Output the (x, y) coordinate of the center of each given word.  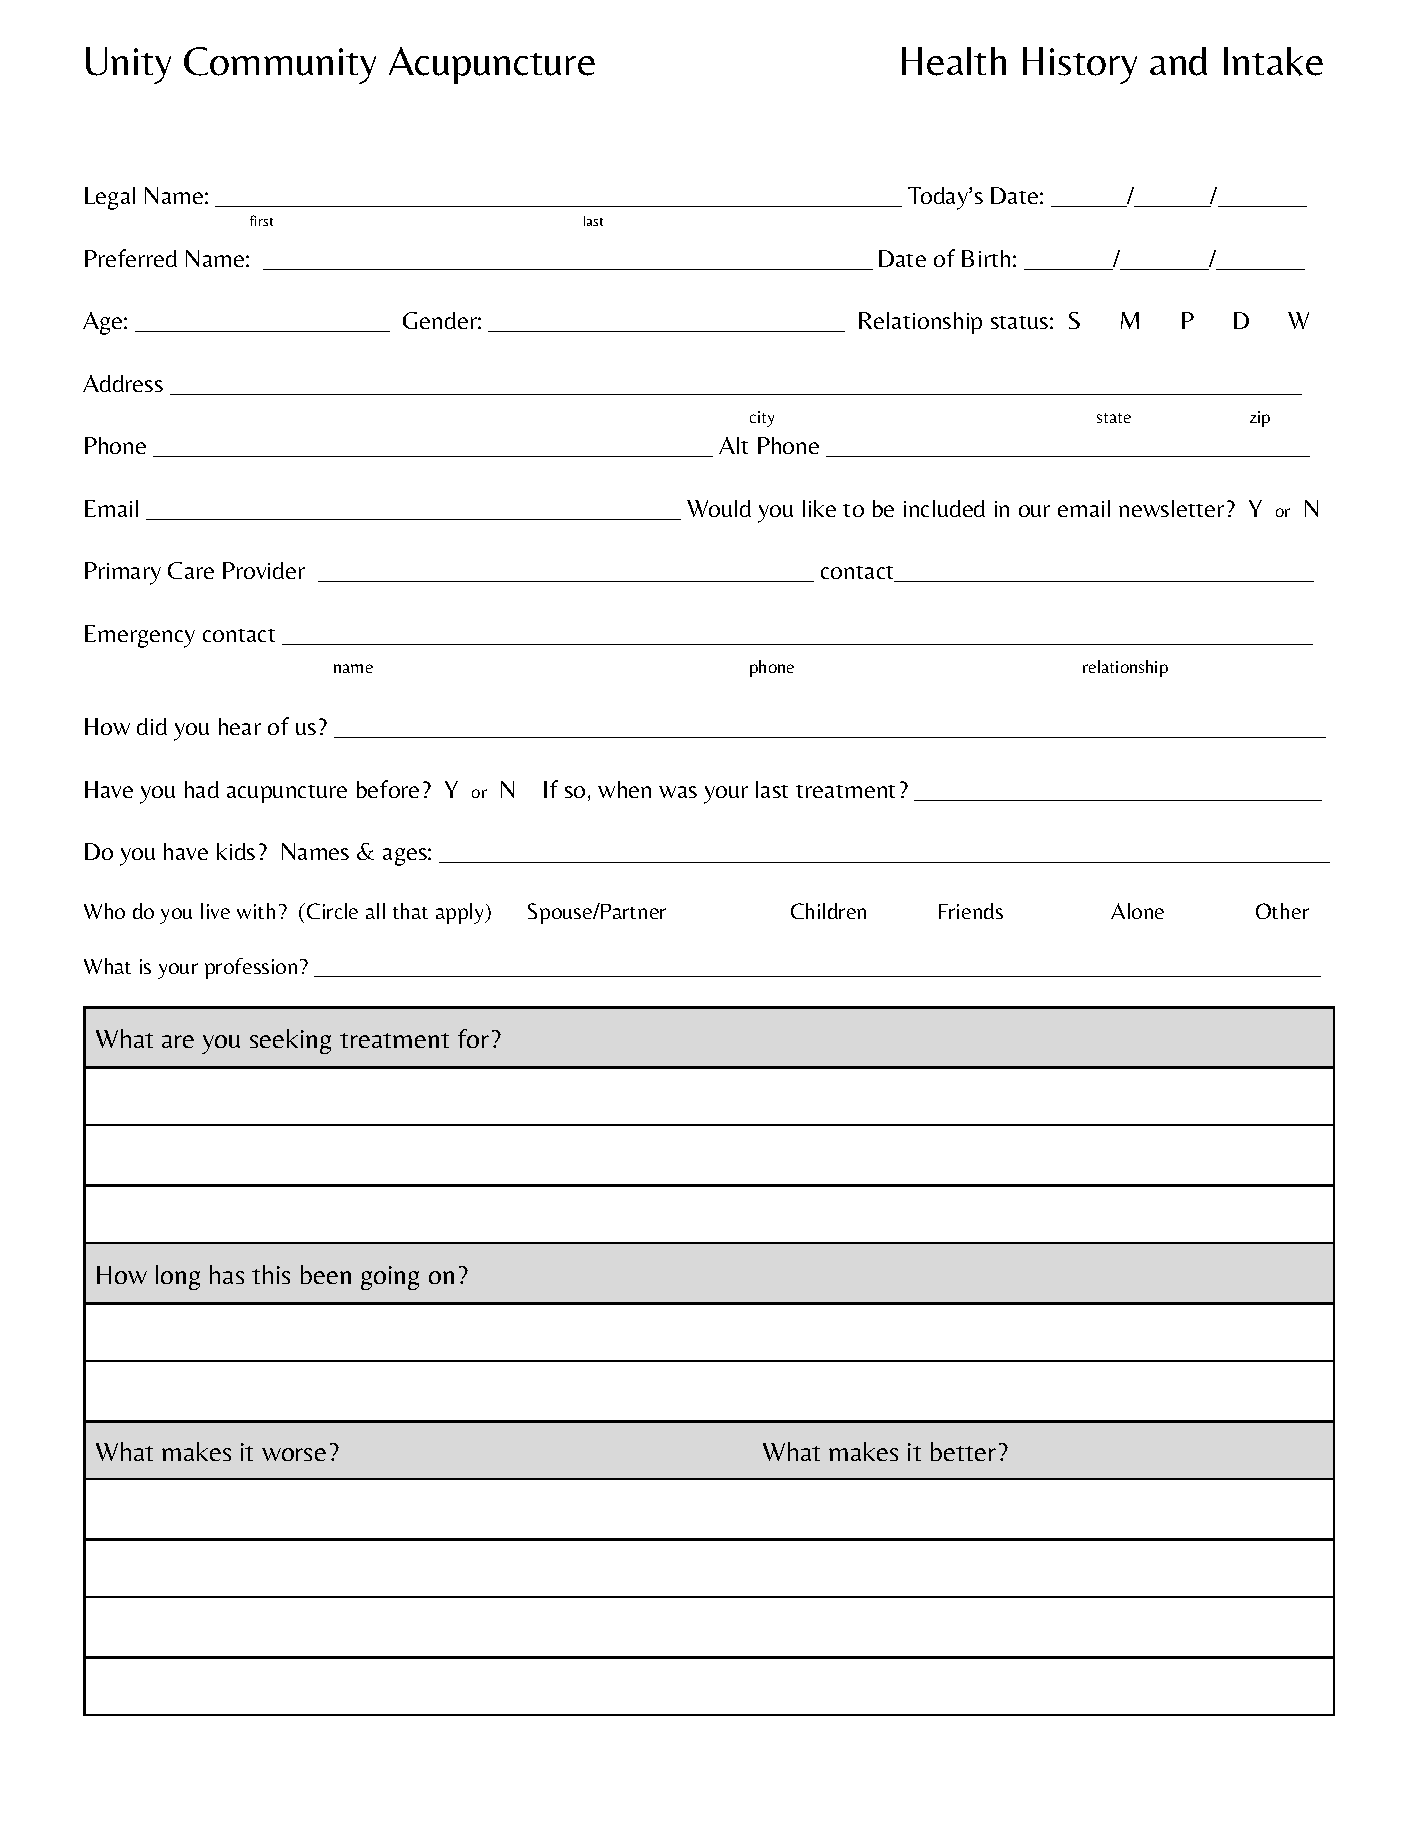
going (390, 1278)
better (963, 1451)
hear (240, 726)
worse (294, 1454)
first (261, 220)
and (1178, 61)
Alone (1137, 911)
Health (954, 61)
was (678, 792)
